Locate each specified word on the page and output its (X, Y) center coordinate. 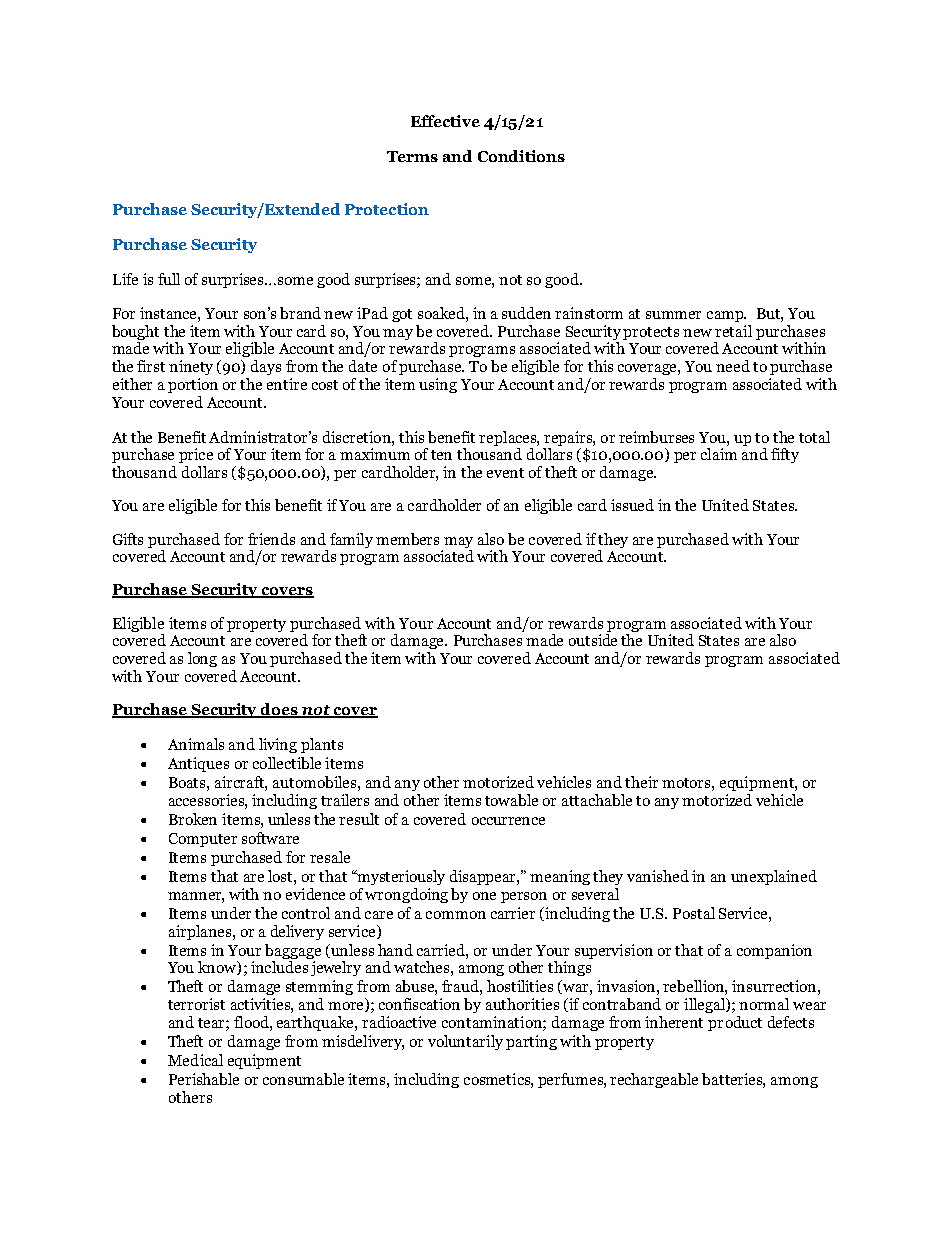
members (407, 539)
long (202, 659)
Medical (195, 1060)
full (169, 279)
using (438, 385)
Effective (445, 121)
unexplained (774, 877)
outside (593, 640)
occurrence (508, 821)
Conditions (521, 156)
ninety (191, 367)
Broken (193, 819)
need (733, 366)
